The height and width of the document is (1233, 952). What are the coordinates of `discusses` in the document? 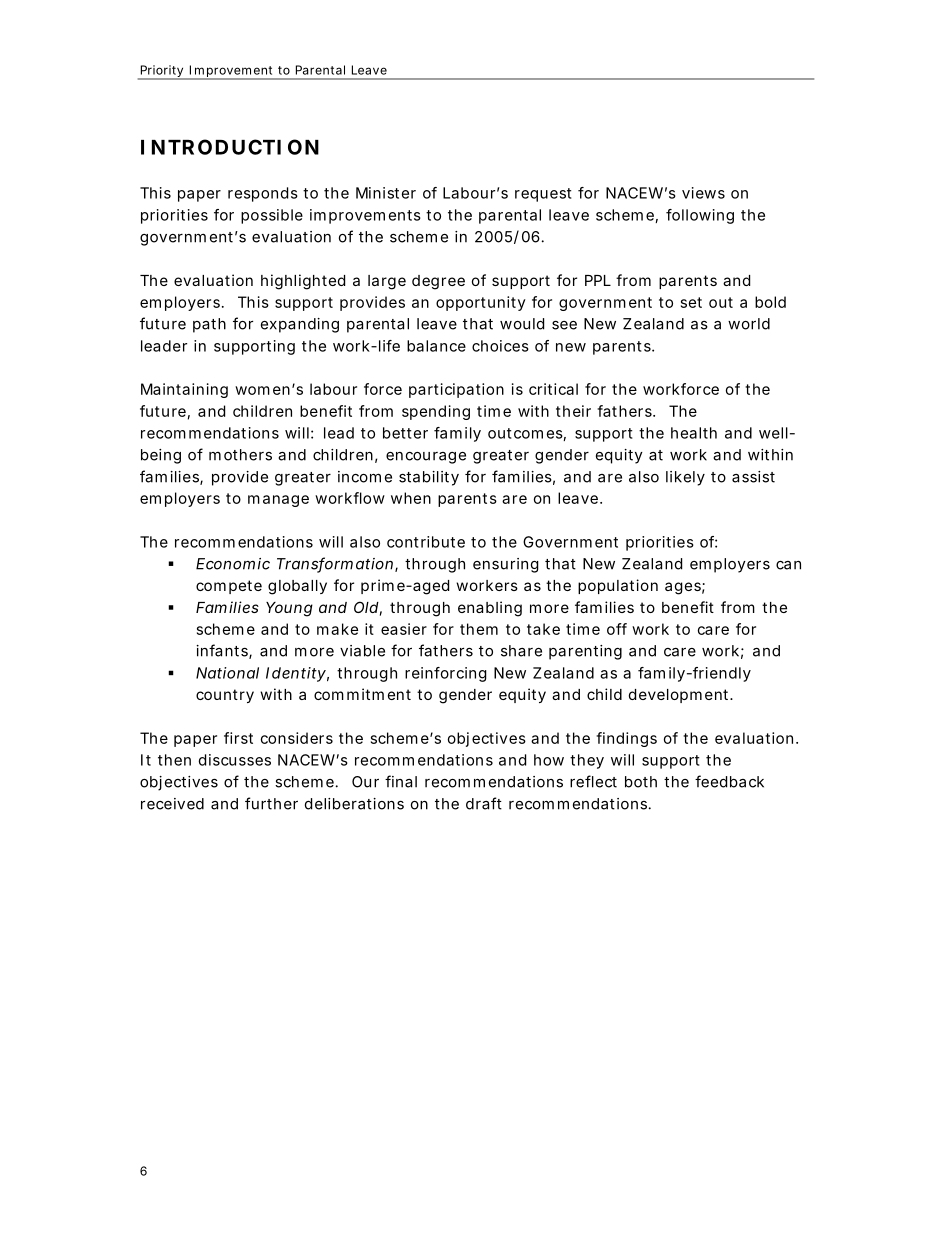 It's located at (235, 760).
